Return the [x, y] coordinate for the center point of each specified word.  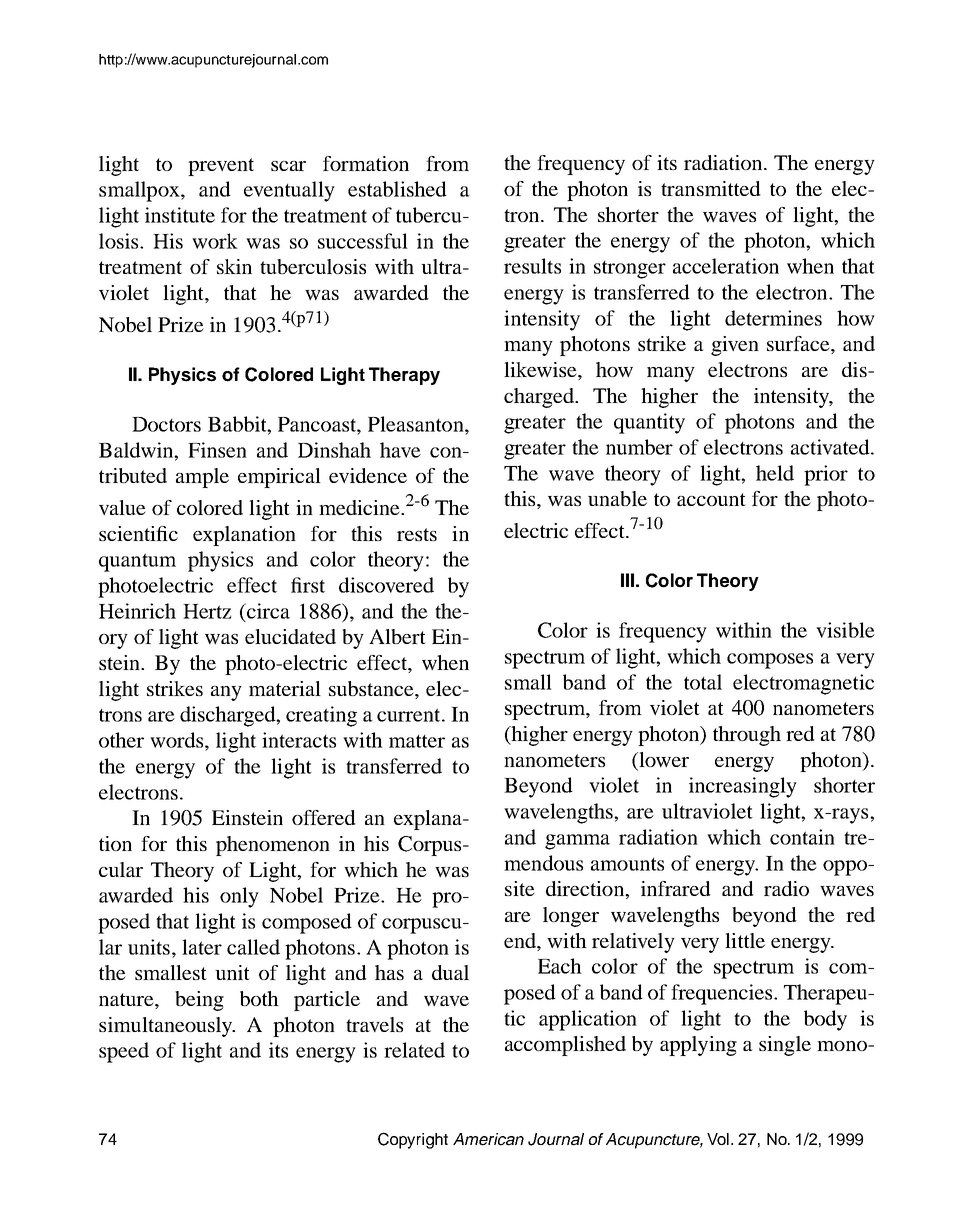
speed [124, 1052]
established [397, 189]
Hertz [207, 611]
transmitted [711, 188]
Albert [397, 636]
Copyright [413, 1140]
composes [770, 661]
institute [180, 215]
